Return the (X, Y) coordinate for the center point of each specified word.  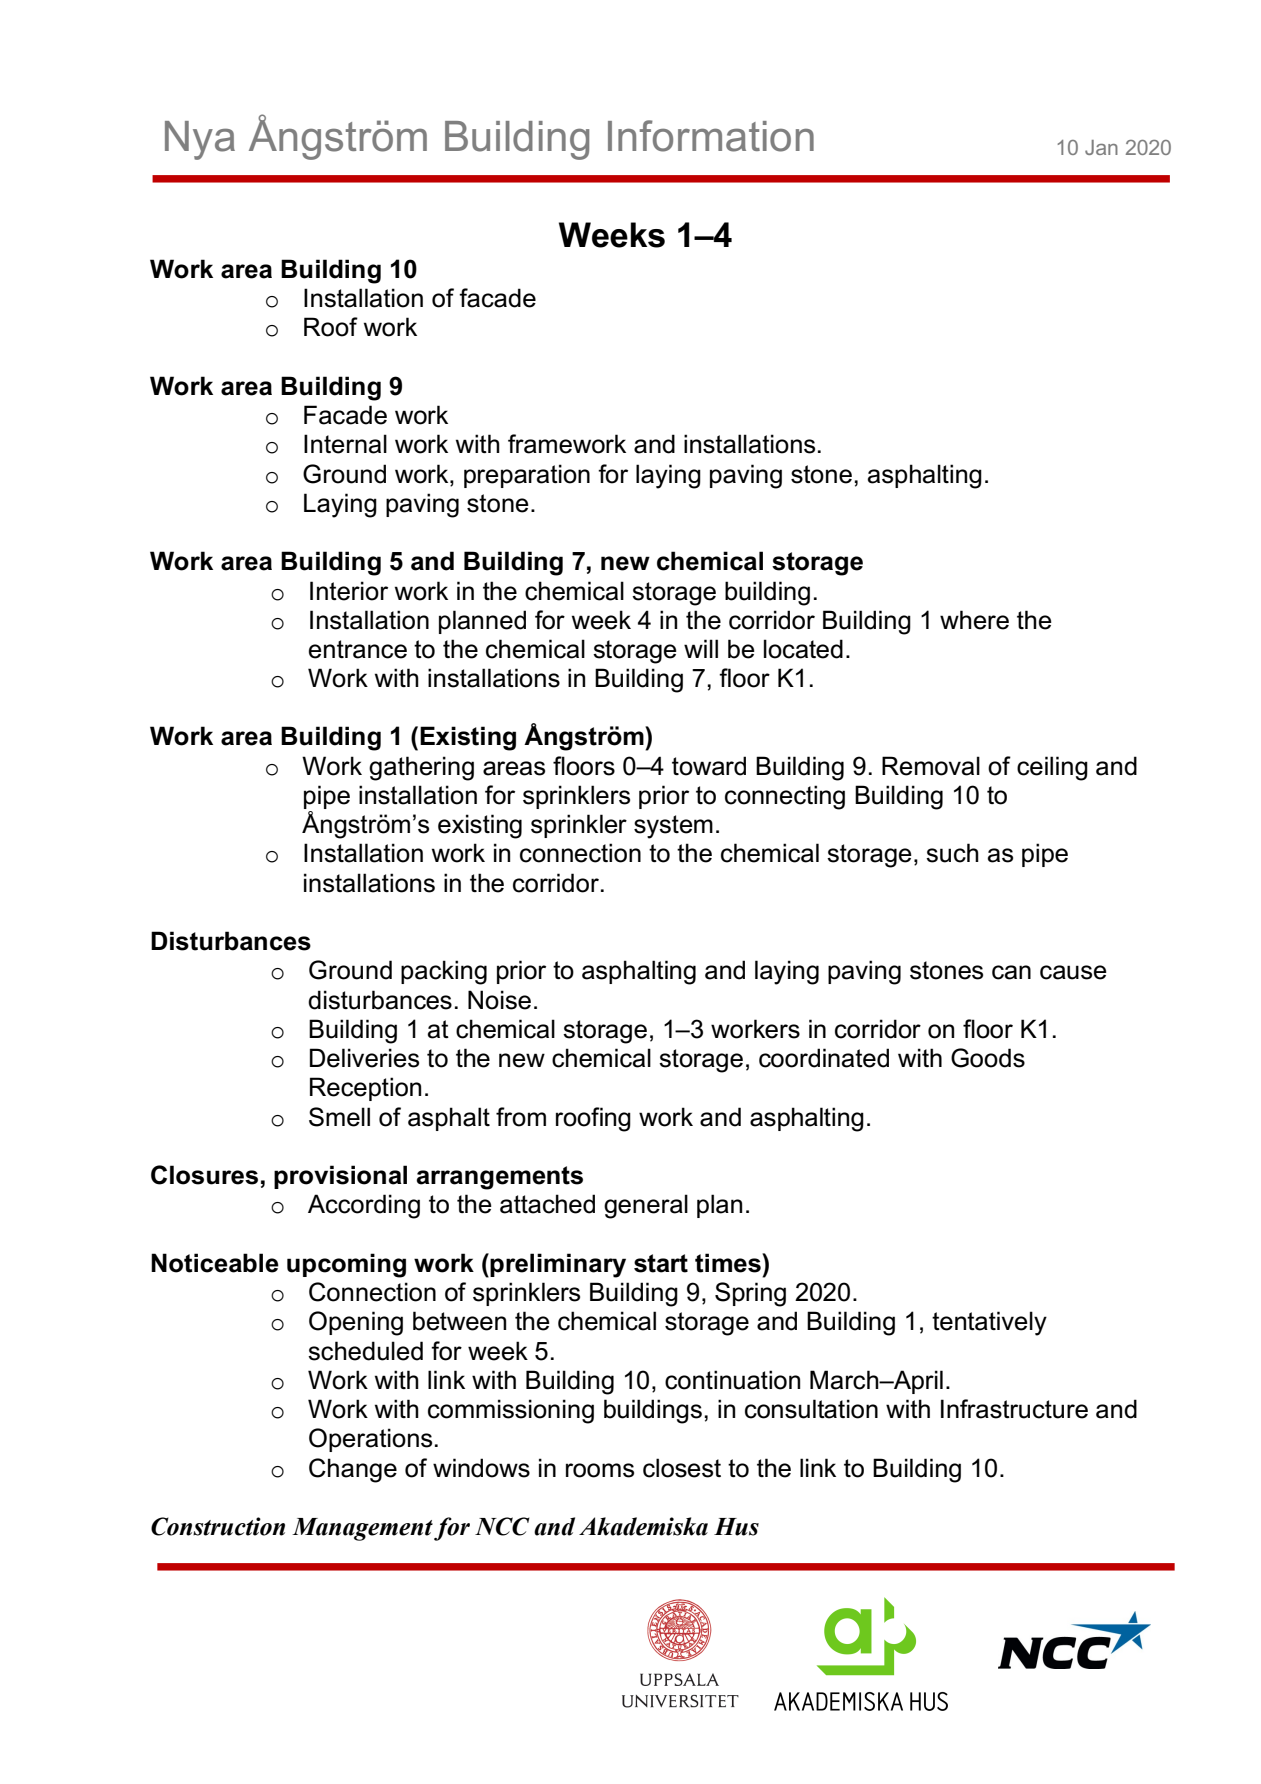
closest (682, 1468)
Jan (1101, 147)
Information (711, 136)
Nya (200, 140)
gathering (421, 768)
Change (353, 1470)
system (673, 827)
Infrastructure (1014, 1409)
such (952, 853)
